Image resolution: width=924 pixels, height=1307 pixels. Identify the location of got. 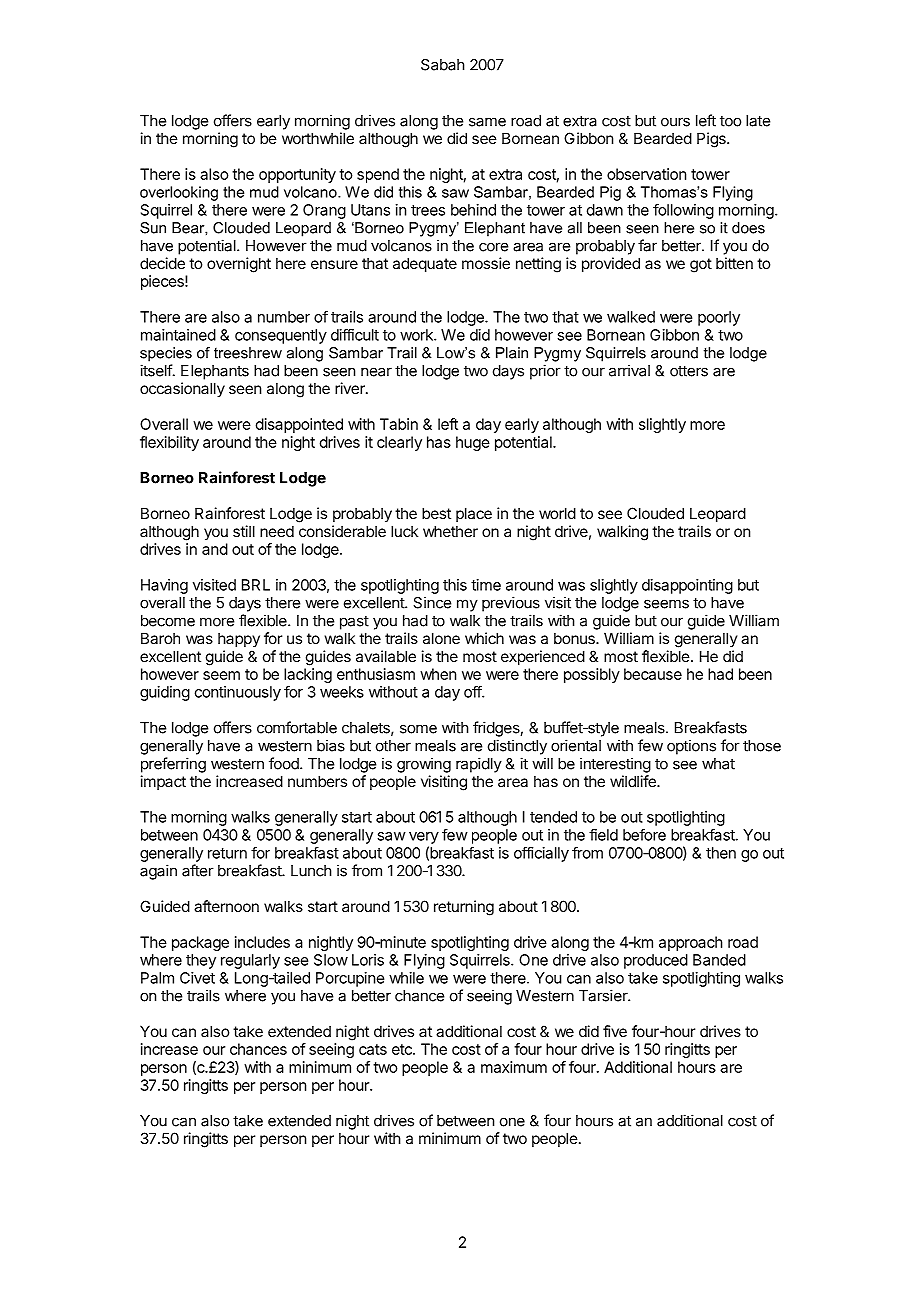
(701, 265).
